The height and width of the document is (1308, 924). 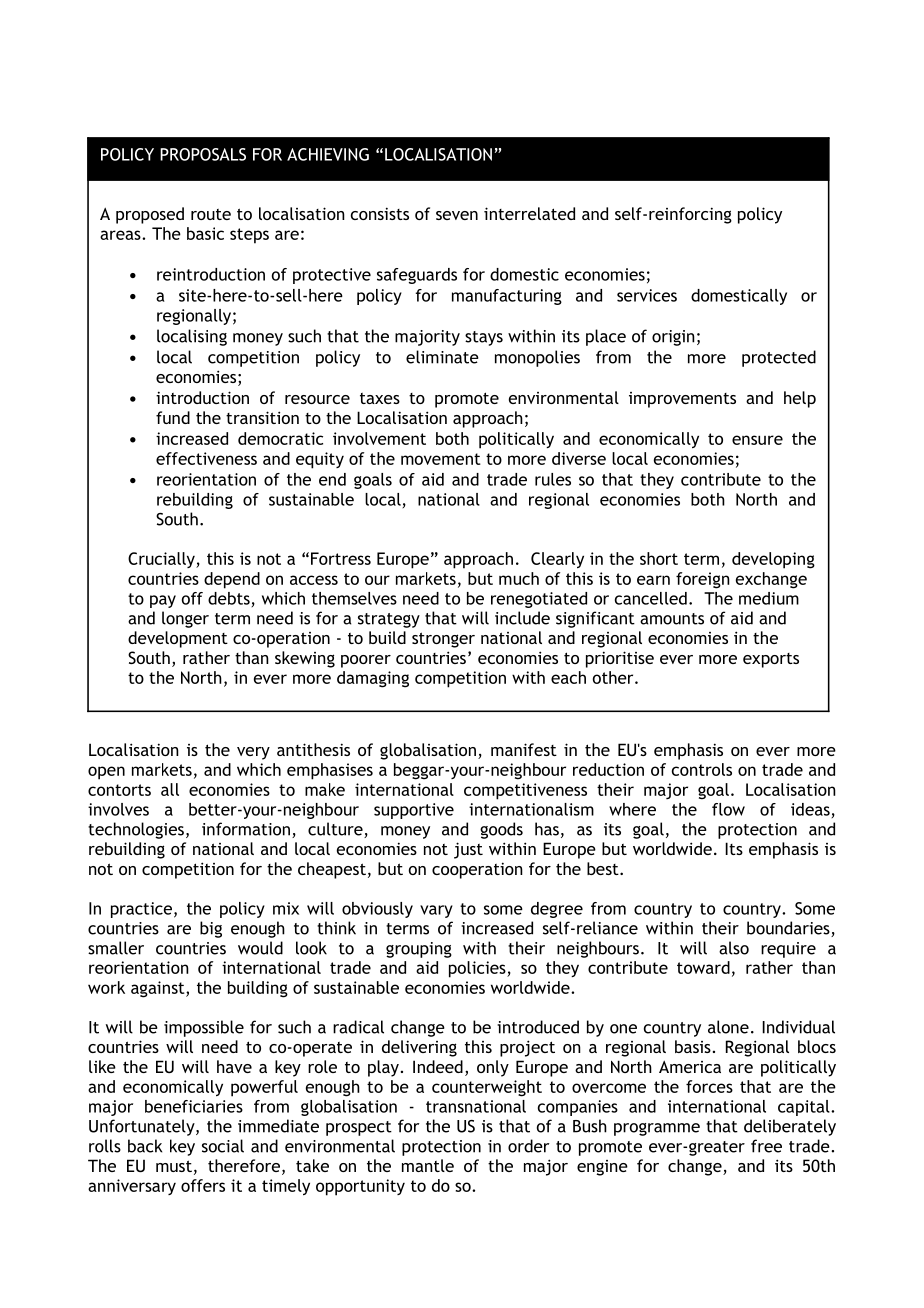 What do you see at coordinates (478, 969) in the document?
I see `policies` at bounding box center [478, 969].
